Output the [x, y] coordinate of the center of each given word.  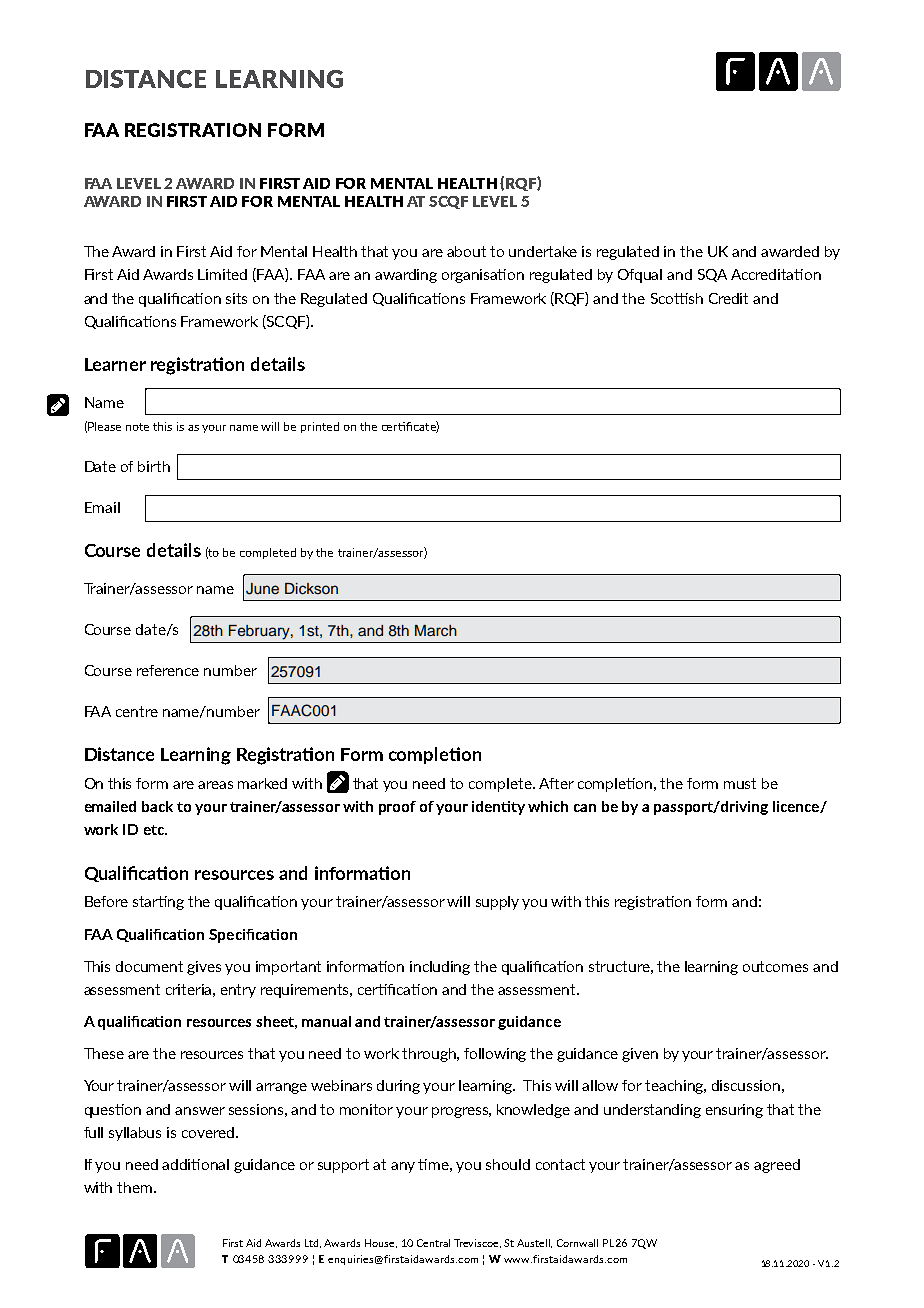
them [134, 1187]
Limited [222, 274]
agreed [777, 1166]
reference [168, 670]
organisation [483, 276]
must [740, 783]
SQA [712, 275]
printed [320, 427]
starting [158, 903]
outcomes [775, 966]
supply [497, 903]
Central [433, 1243]
